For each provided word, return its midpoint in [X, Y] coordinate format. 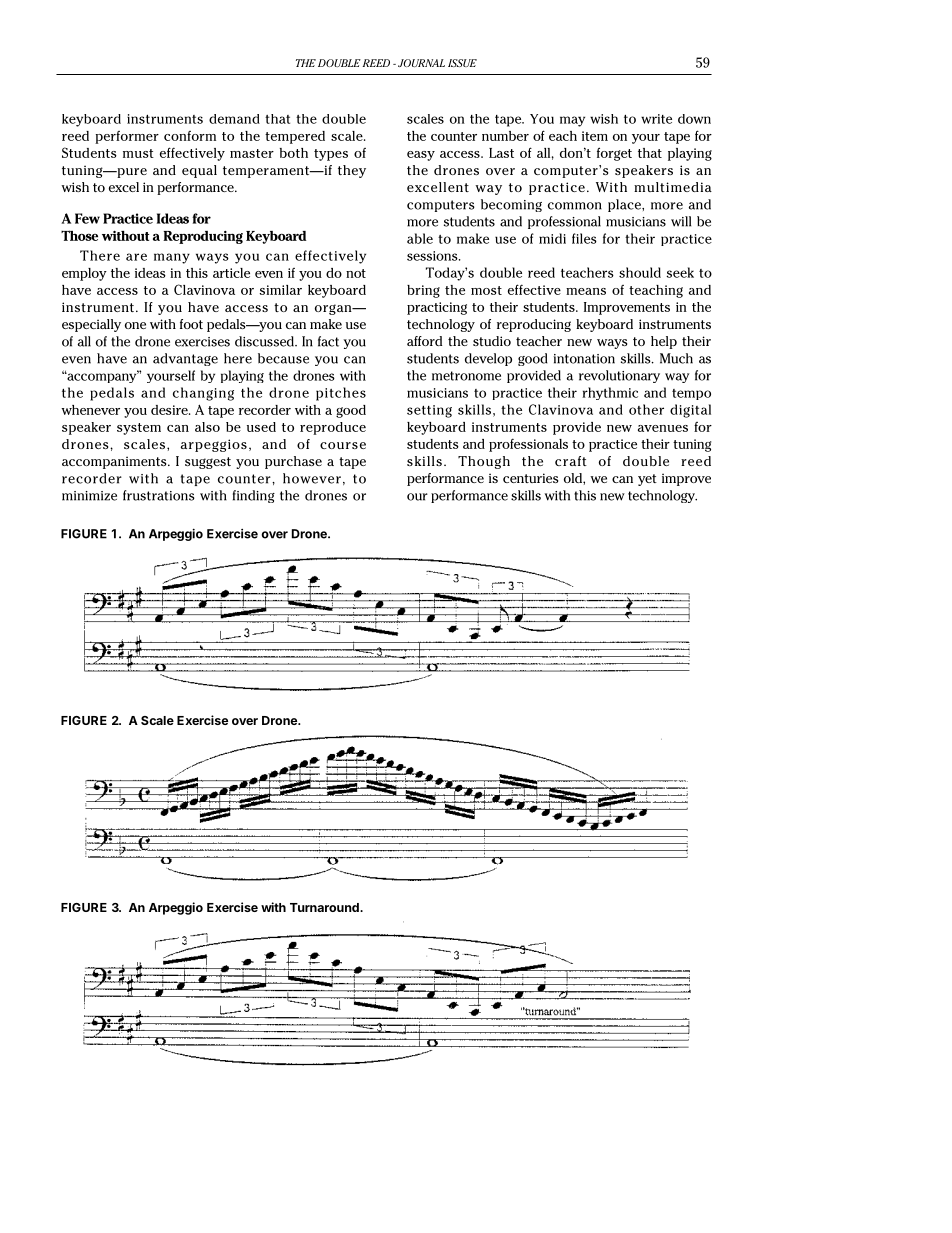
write [656, 119]
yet [647, 480]
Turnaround [325, 907]
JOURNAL [421, 63]
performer [127, 137]
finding [254, 496]
